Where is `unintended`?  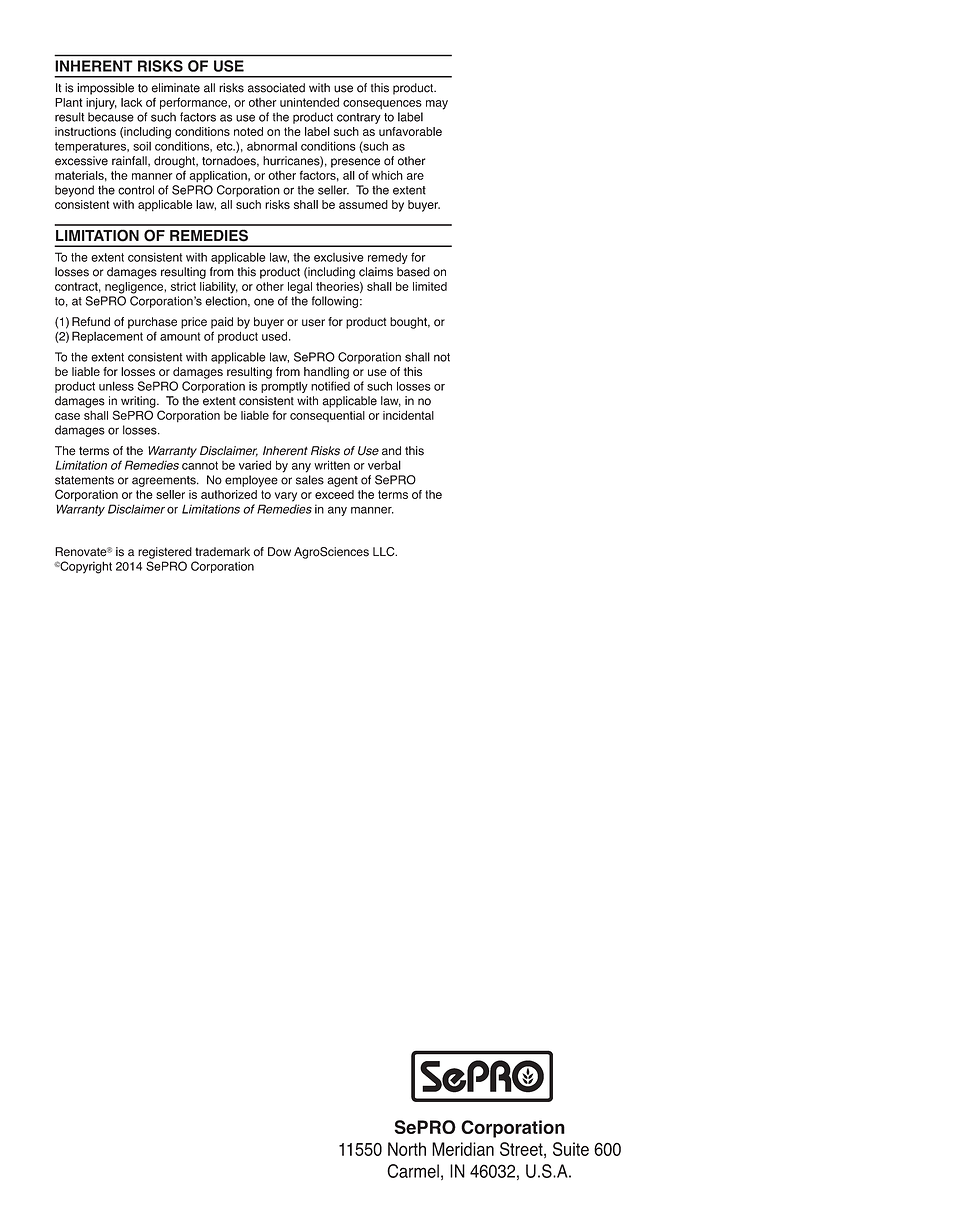
unintended is located at coordinates (309, 102).
